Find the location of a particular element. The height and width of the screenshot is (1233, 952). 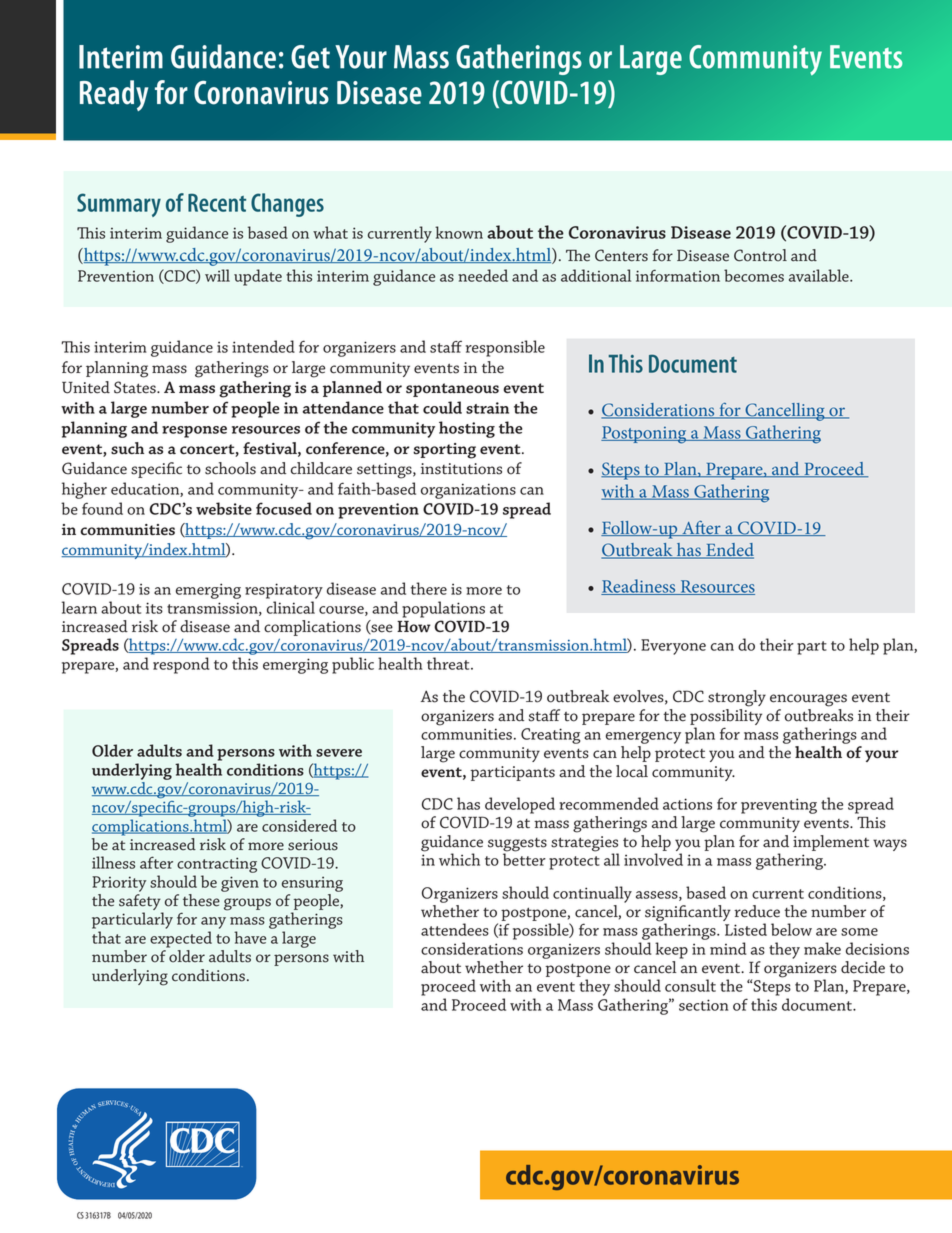

Control is located at coordinates (760, 255).
